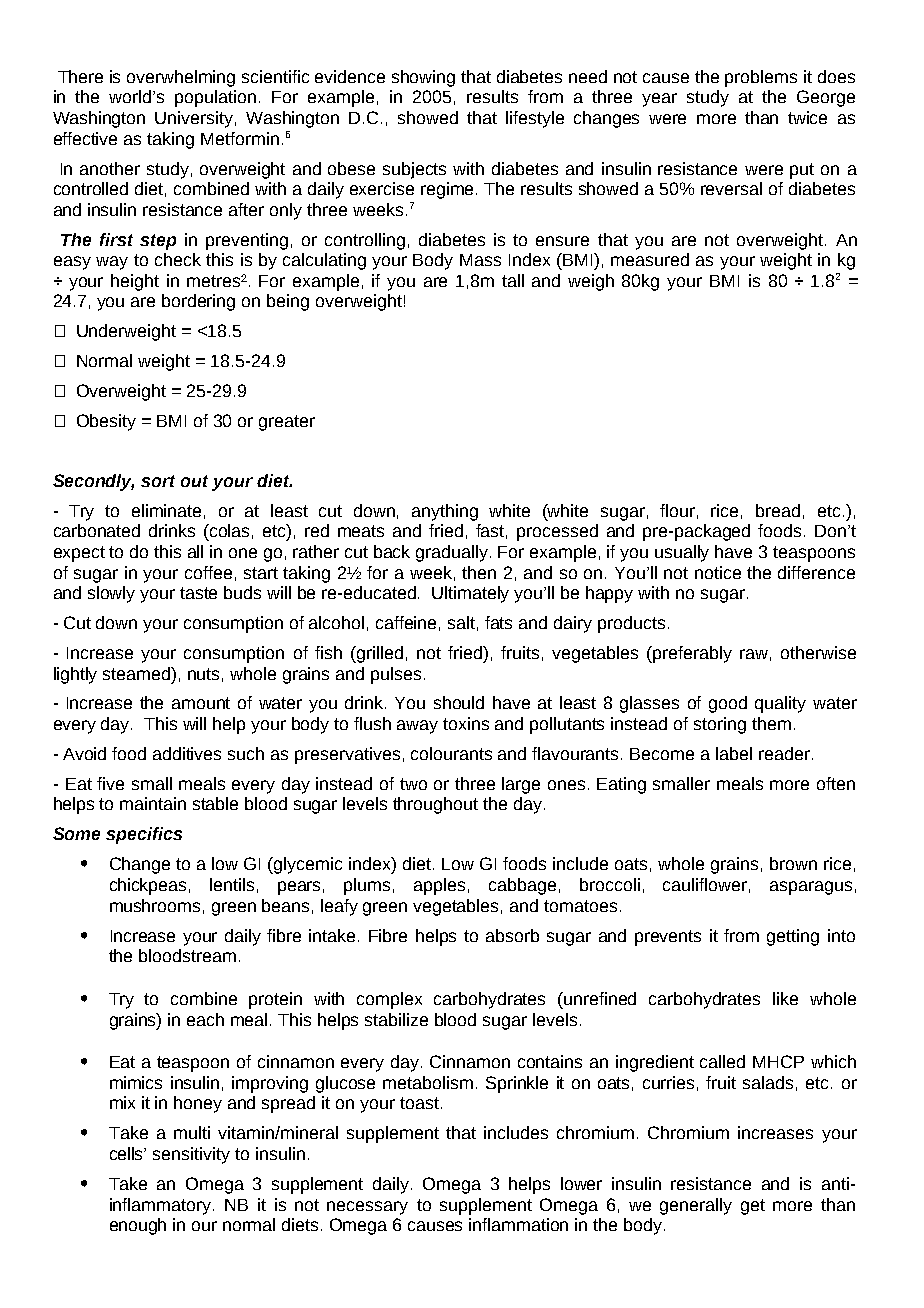  I want to click on enough, so click(138, 1226).
